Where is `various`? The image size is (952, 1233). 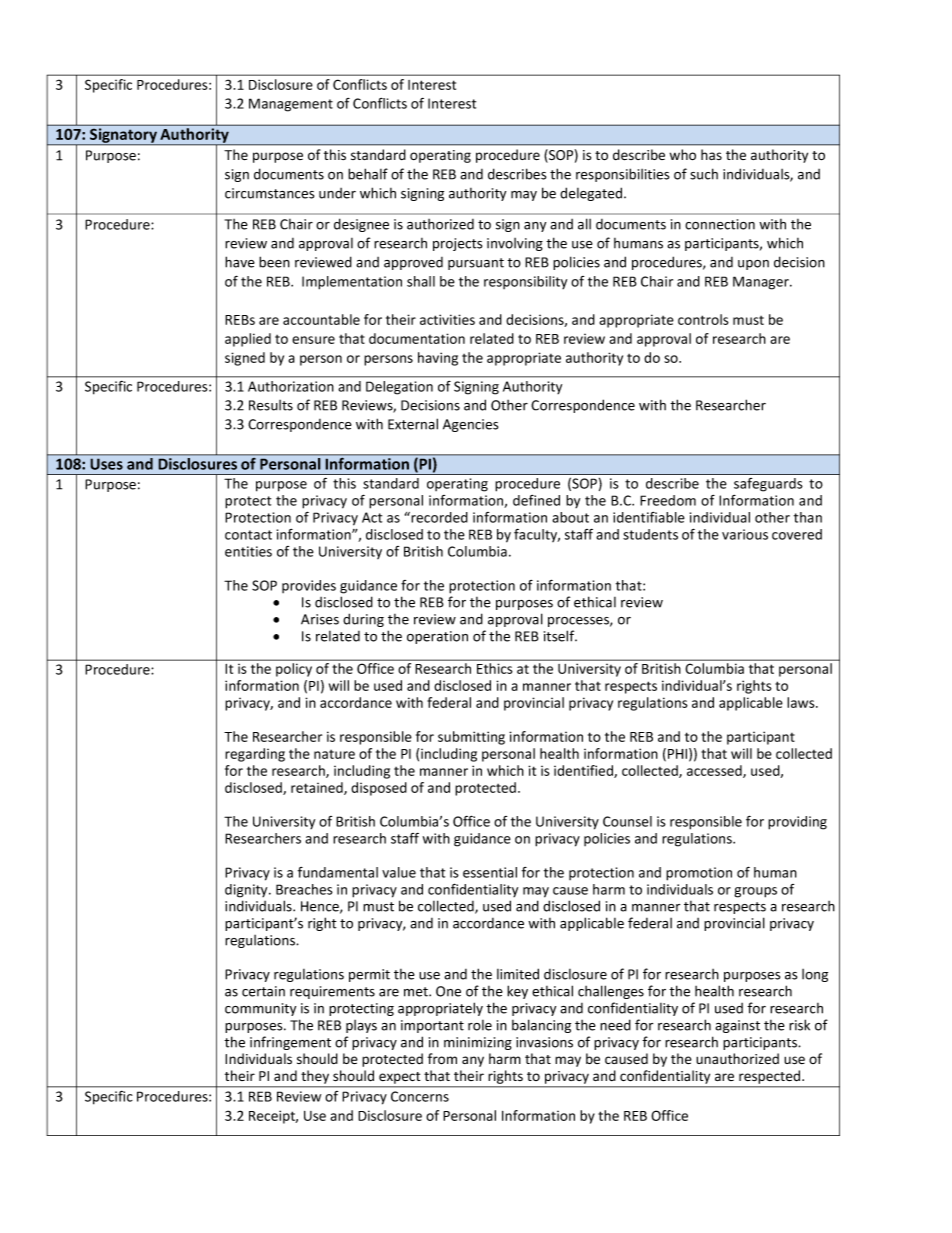
various is located at coordinates (745, 534).
